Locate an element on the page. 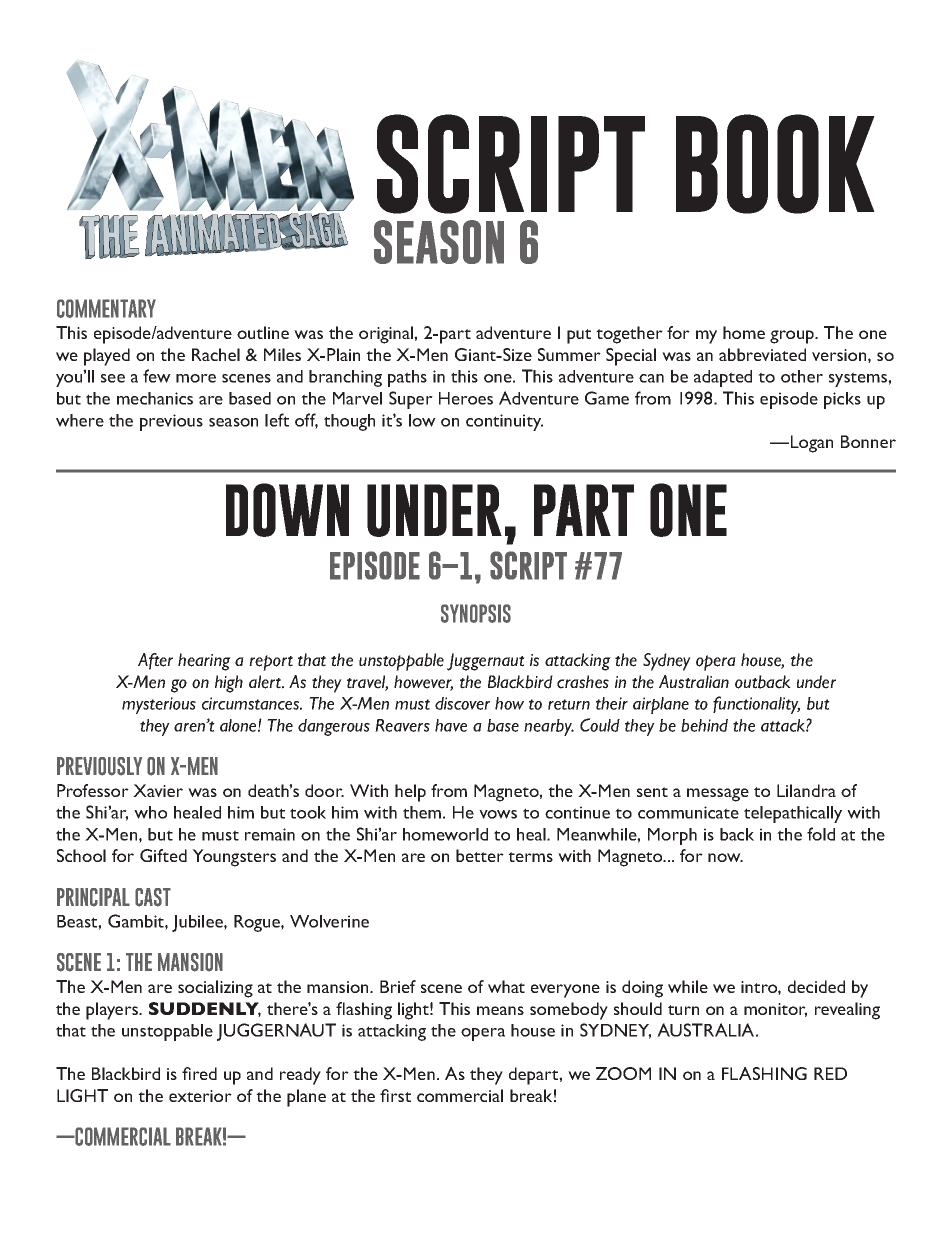 The width and height of the image is (952, 1233). monitor is located at coordinates (775, 1010).
